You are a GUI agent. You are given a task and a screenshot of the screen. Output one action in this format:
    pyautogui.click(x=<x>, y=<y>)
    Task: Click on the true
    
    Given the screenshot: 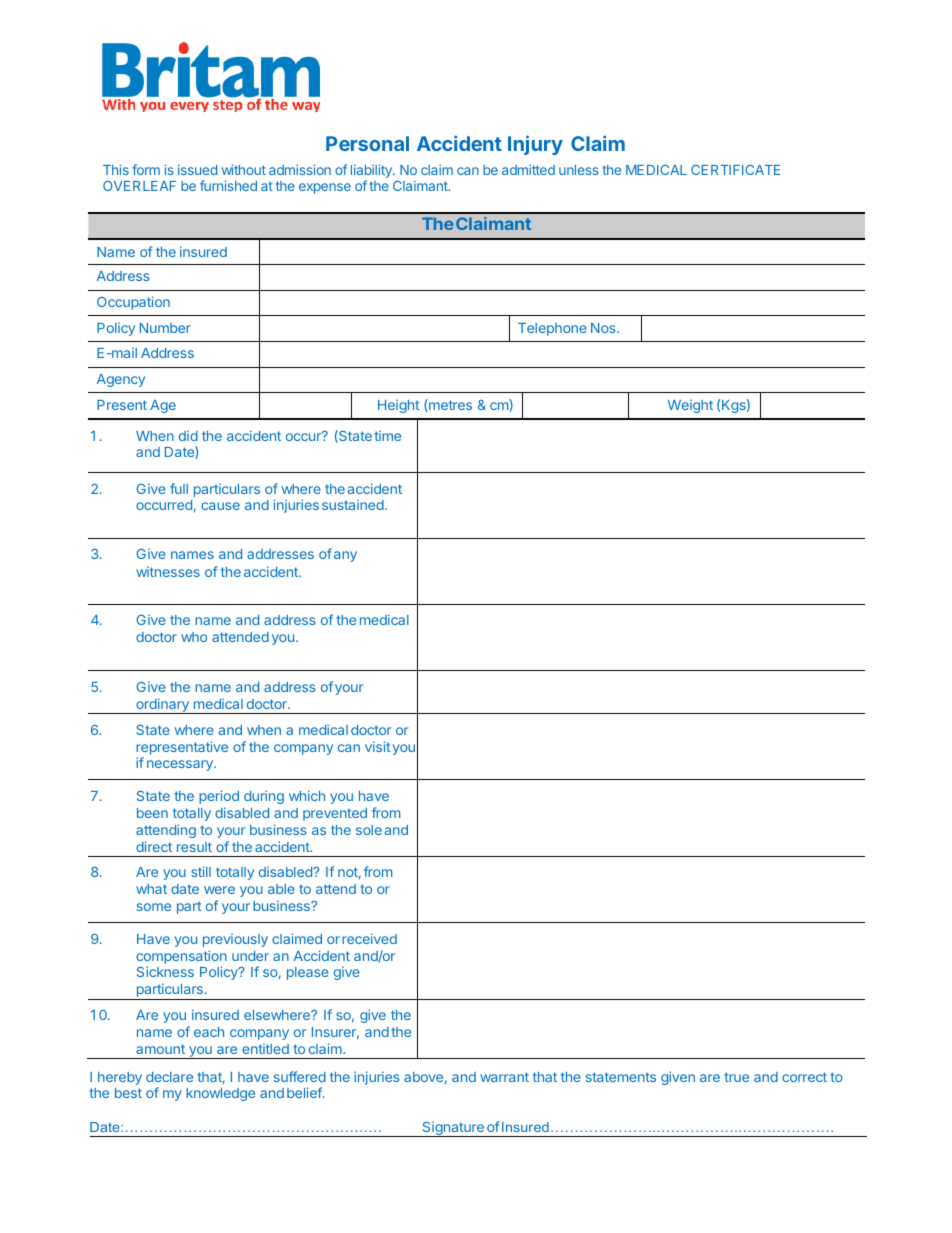 What is the action you would take?
    pyautogui.click(x=736, y=1077)
